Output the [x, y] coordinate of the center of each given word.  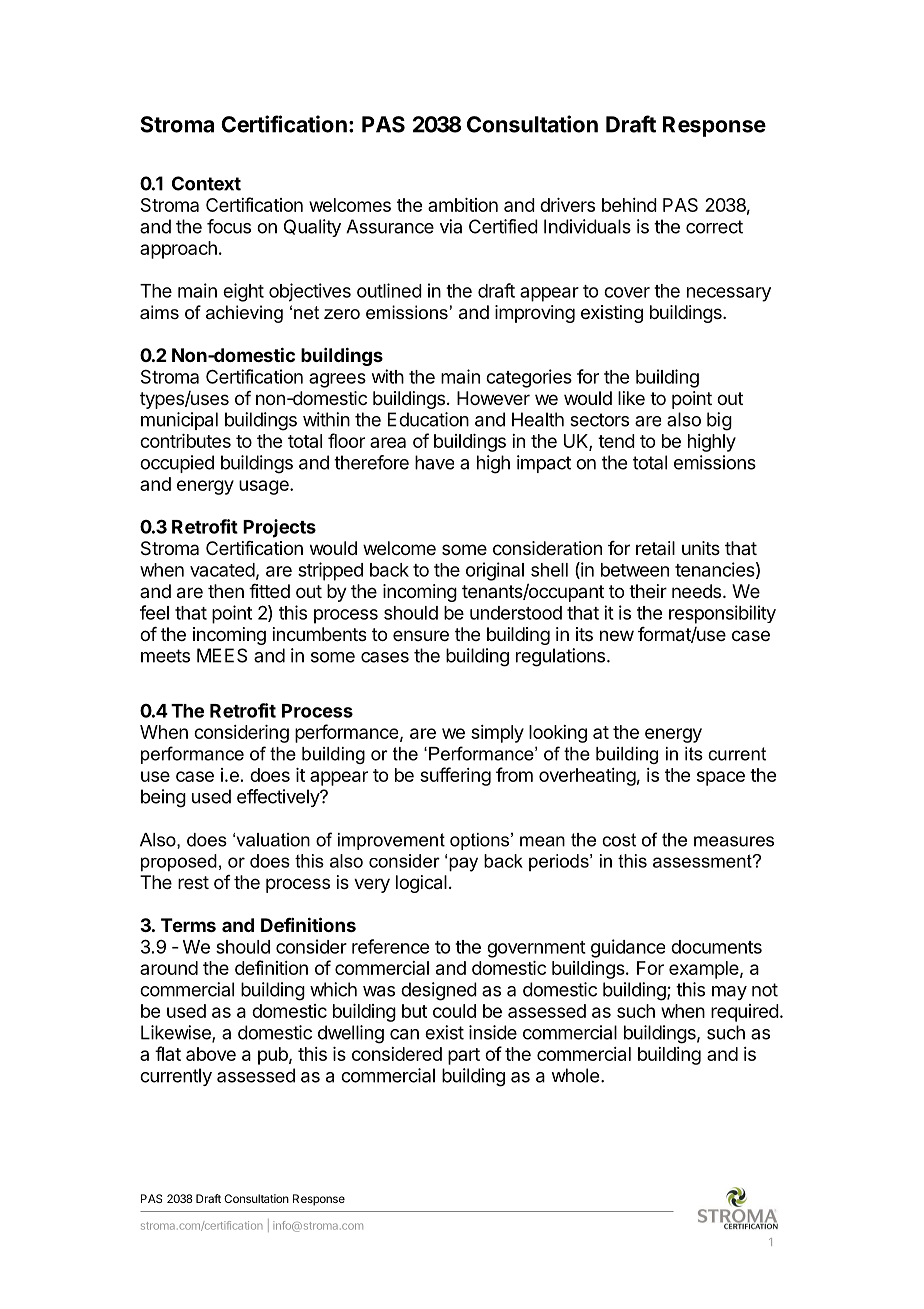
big [719, 421]
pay [463, 864]
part [464, 1056]
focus [229, 226]
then [226, 591]
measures [734, 841]
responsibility [722, 614]
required [745, 1013]
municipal [179, 421]
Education [428, 419]
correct [714, 227]
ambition [463, 205]
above [211, 1054]
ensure [421, 635]
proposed [179, 863]
